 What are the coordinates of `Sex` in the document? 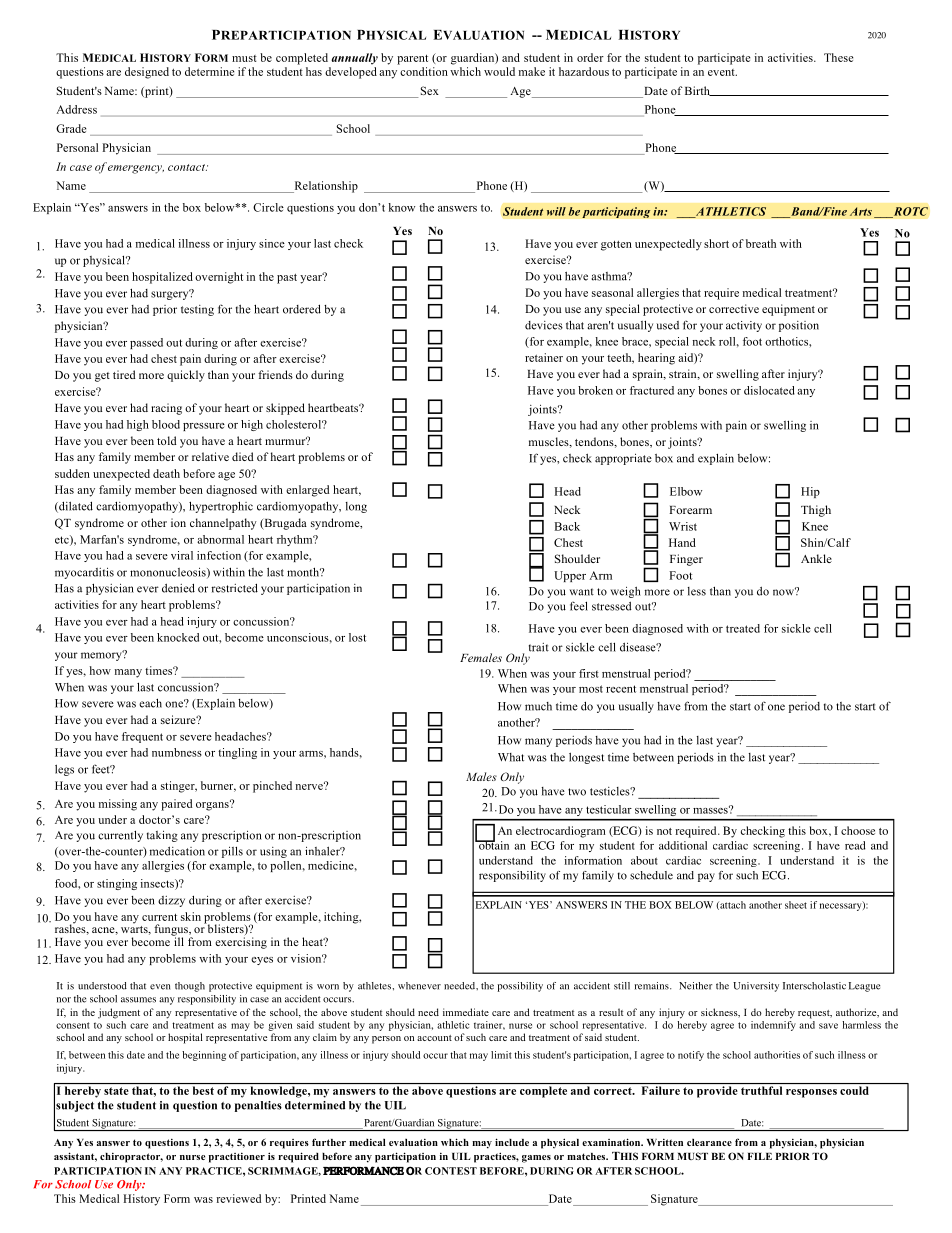 It's located at (430, 90).
